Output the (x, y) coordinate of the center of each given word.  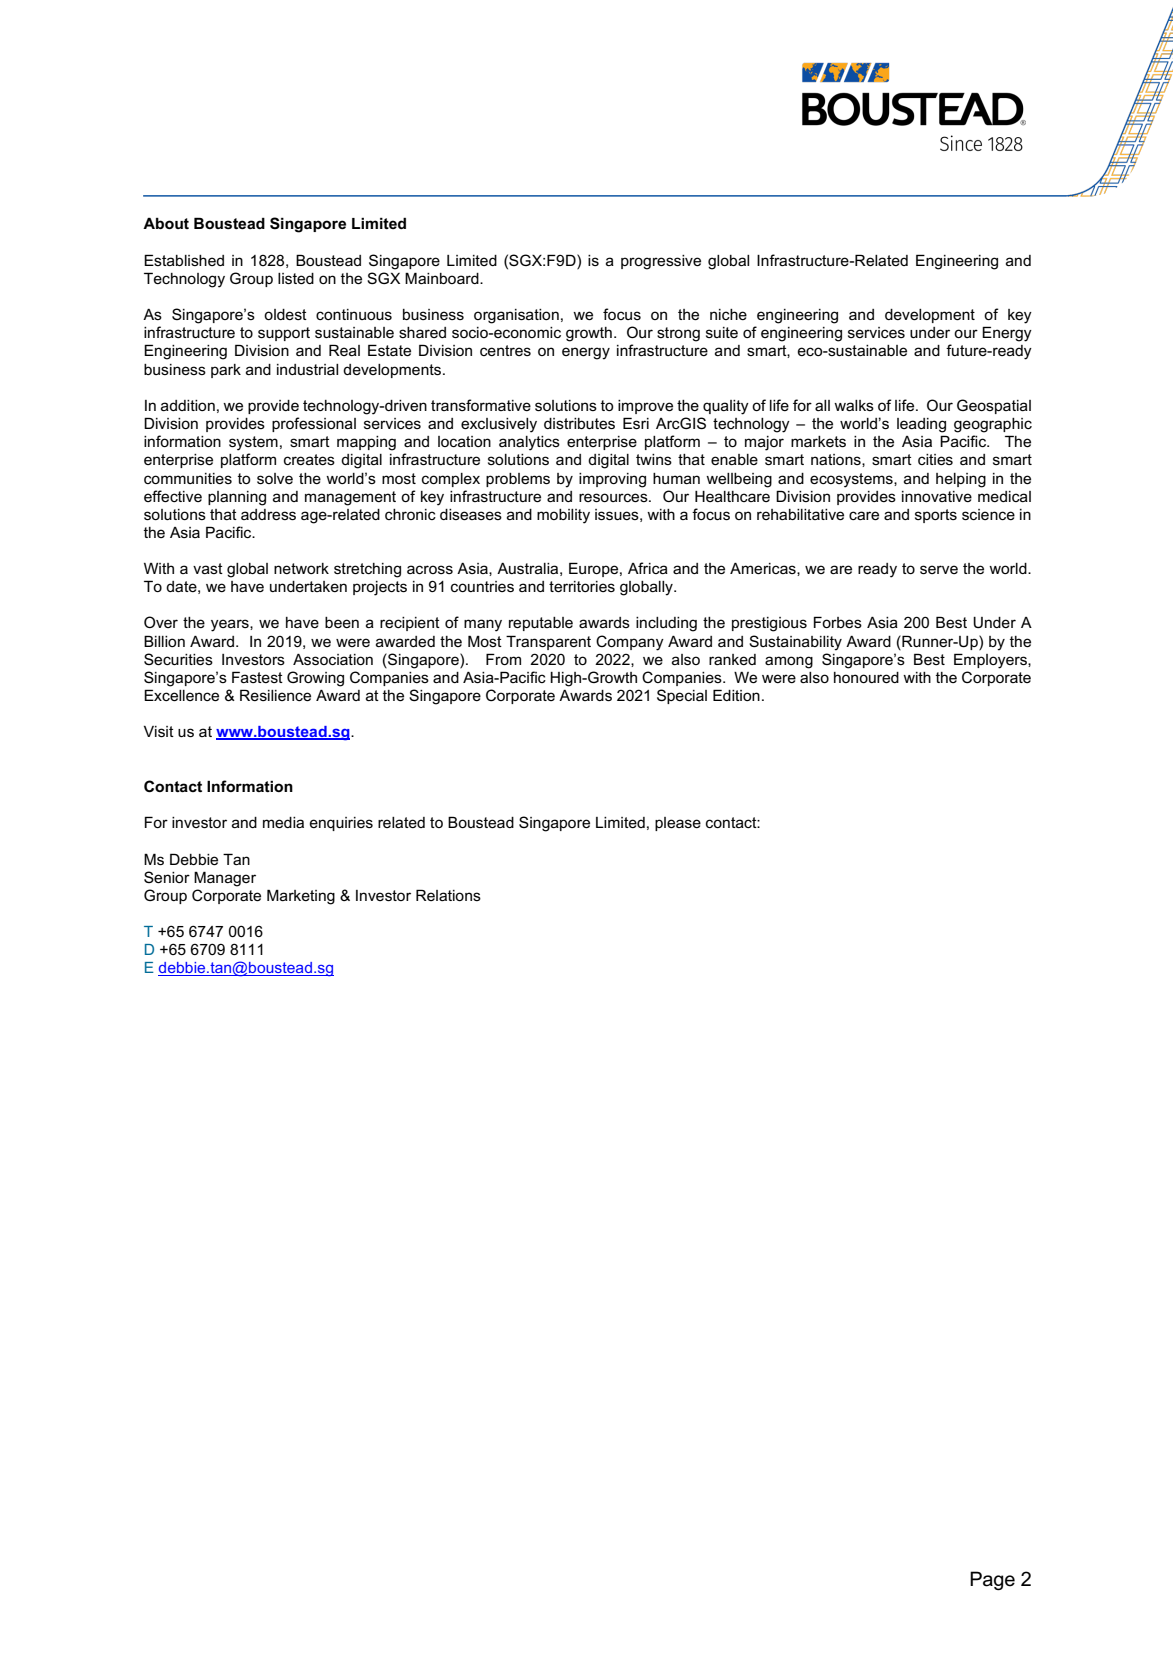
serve (939, 569)
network (301, 568)
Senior (167, 877)
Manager (225, 879)
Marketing (301, 897)
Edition (736, 695)
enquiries (341, 824)
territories (582, 586)
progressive (661, 262)
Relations (448, 895)
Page (992, 1581)
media (283, 822)
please (678, 824)
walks (854, 405)
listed (296, 278)
